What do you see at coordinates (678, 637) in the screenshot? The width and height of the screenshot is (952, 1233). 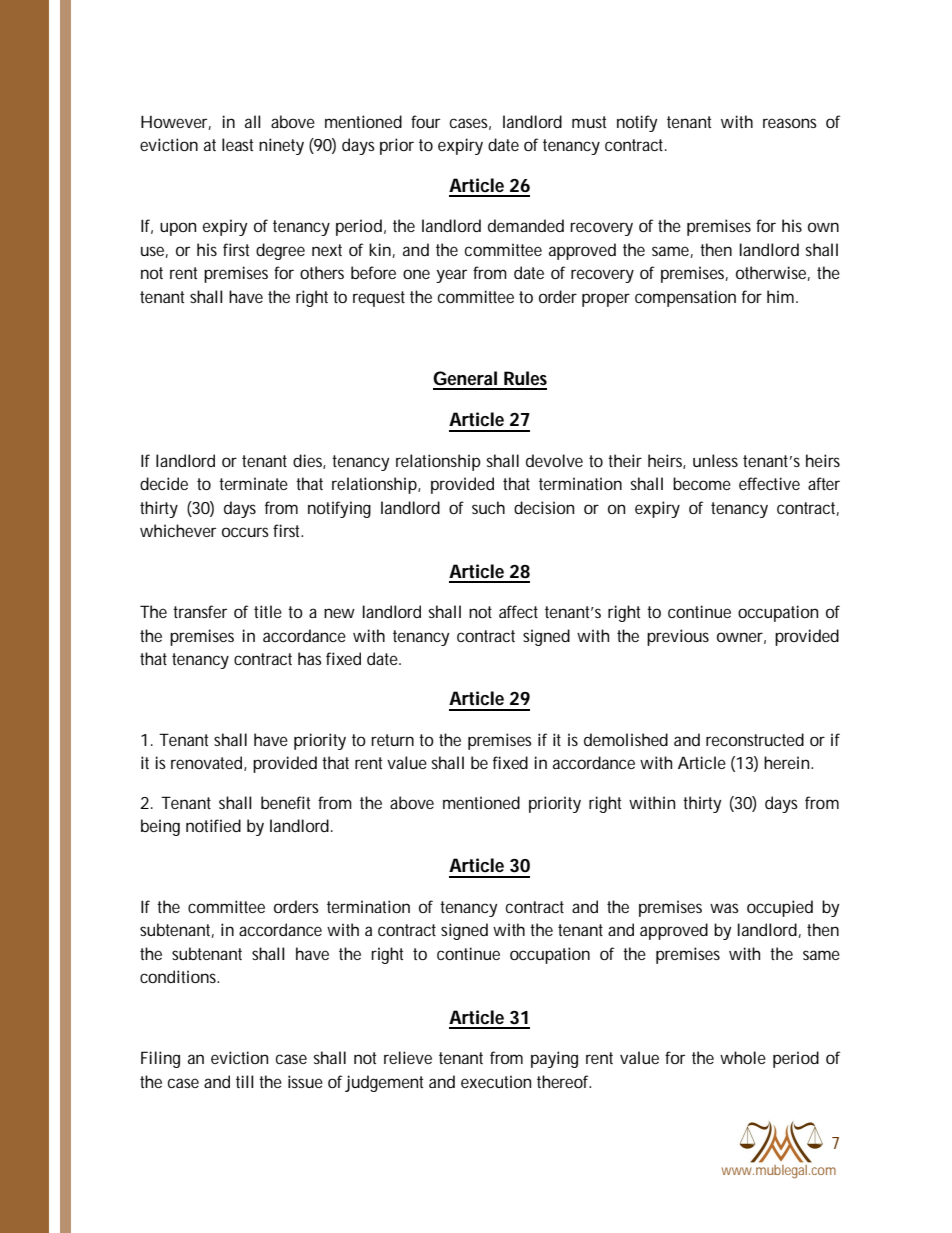 I see `previous` at bounding box center [678, 637].
